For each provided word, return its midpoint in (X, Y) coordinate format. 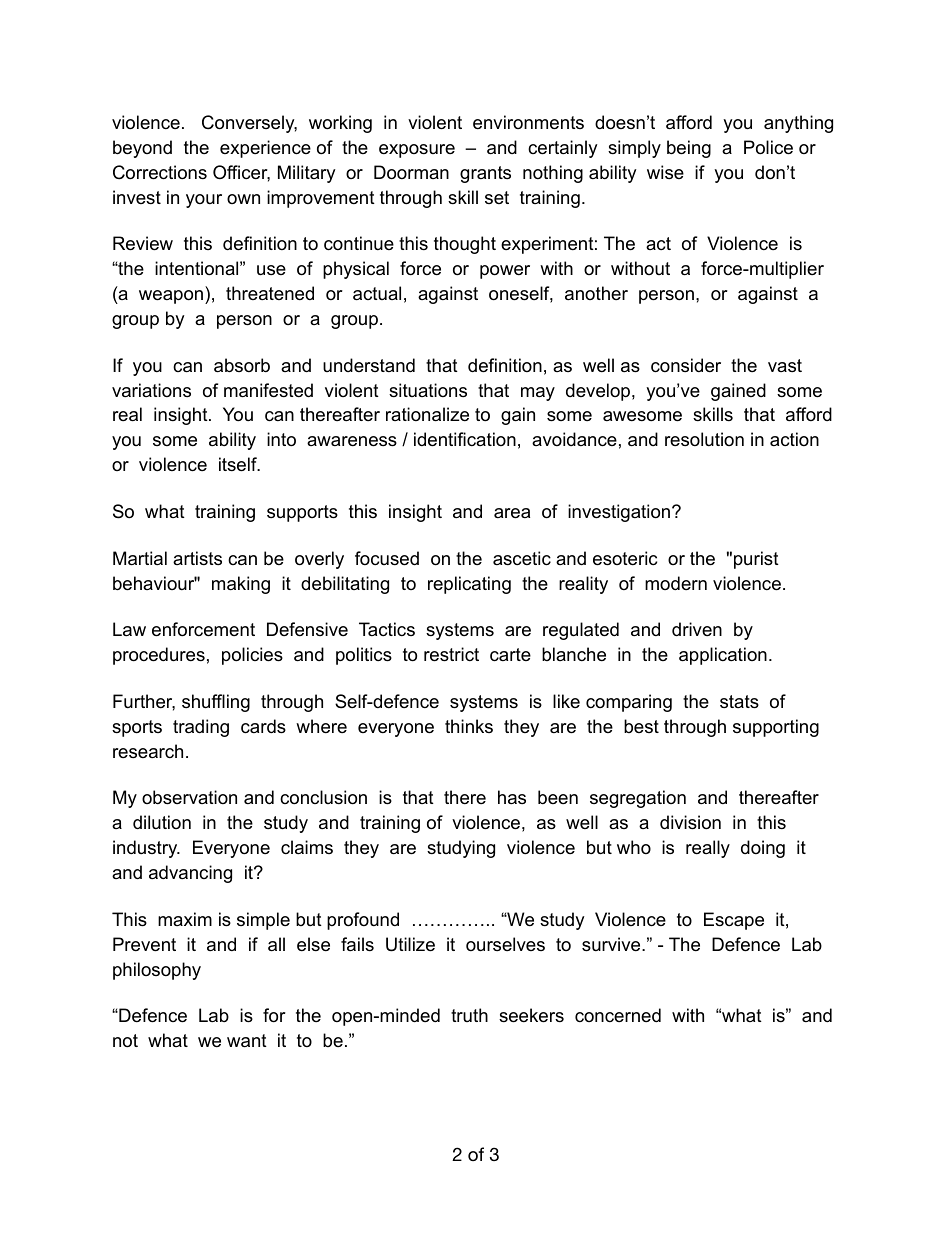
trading (201, 728)
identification (465, 439)
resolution (704, 439)
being (689, 149)
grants (485, 174)
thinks (469, 726)
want (247, 1041)
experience (265, 149)
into (281, 439)
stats (739, 702)
